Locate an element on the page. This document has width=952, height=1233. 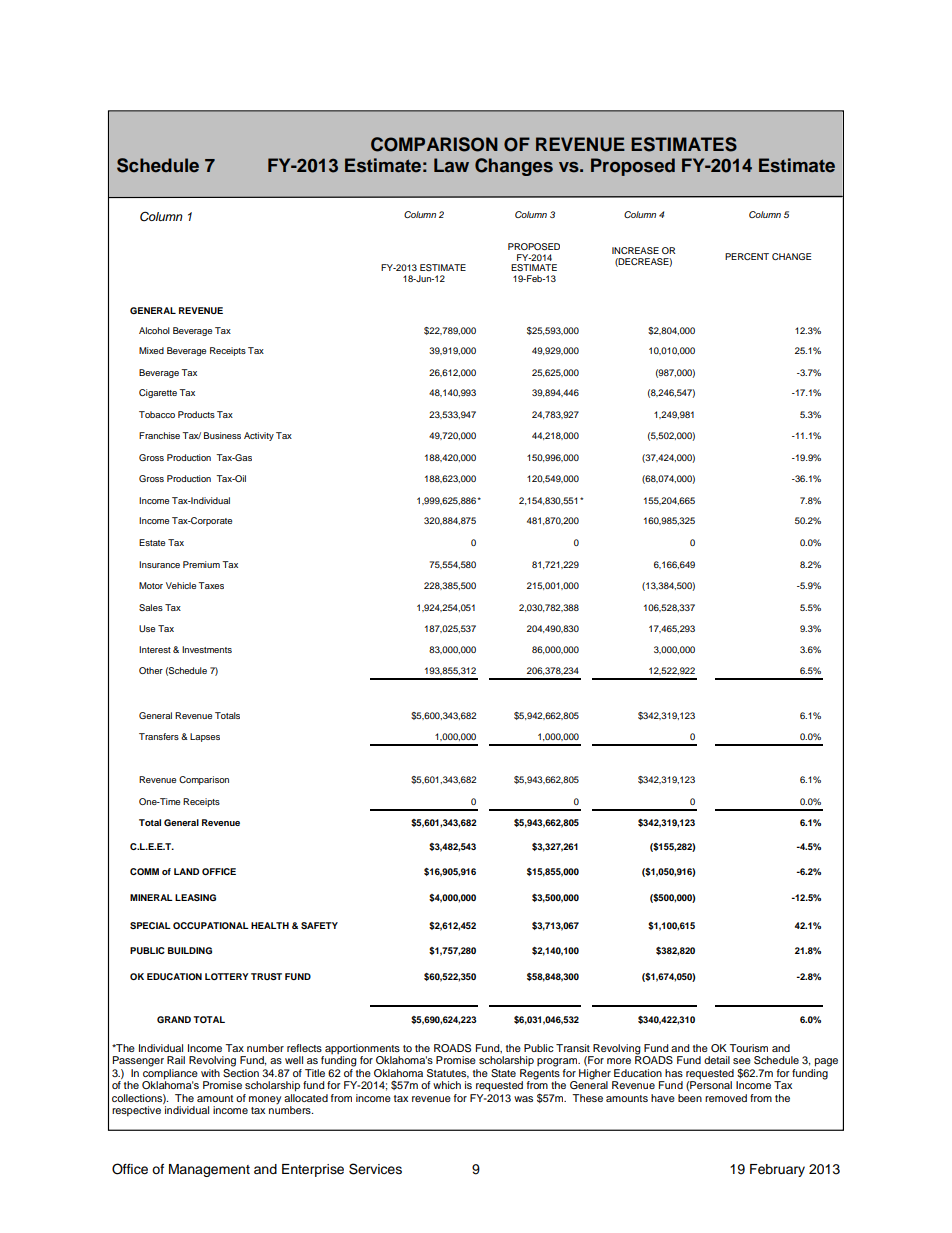
Investments is located at coordinates (207, 649).
